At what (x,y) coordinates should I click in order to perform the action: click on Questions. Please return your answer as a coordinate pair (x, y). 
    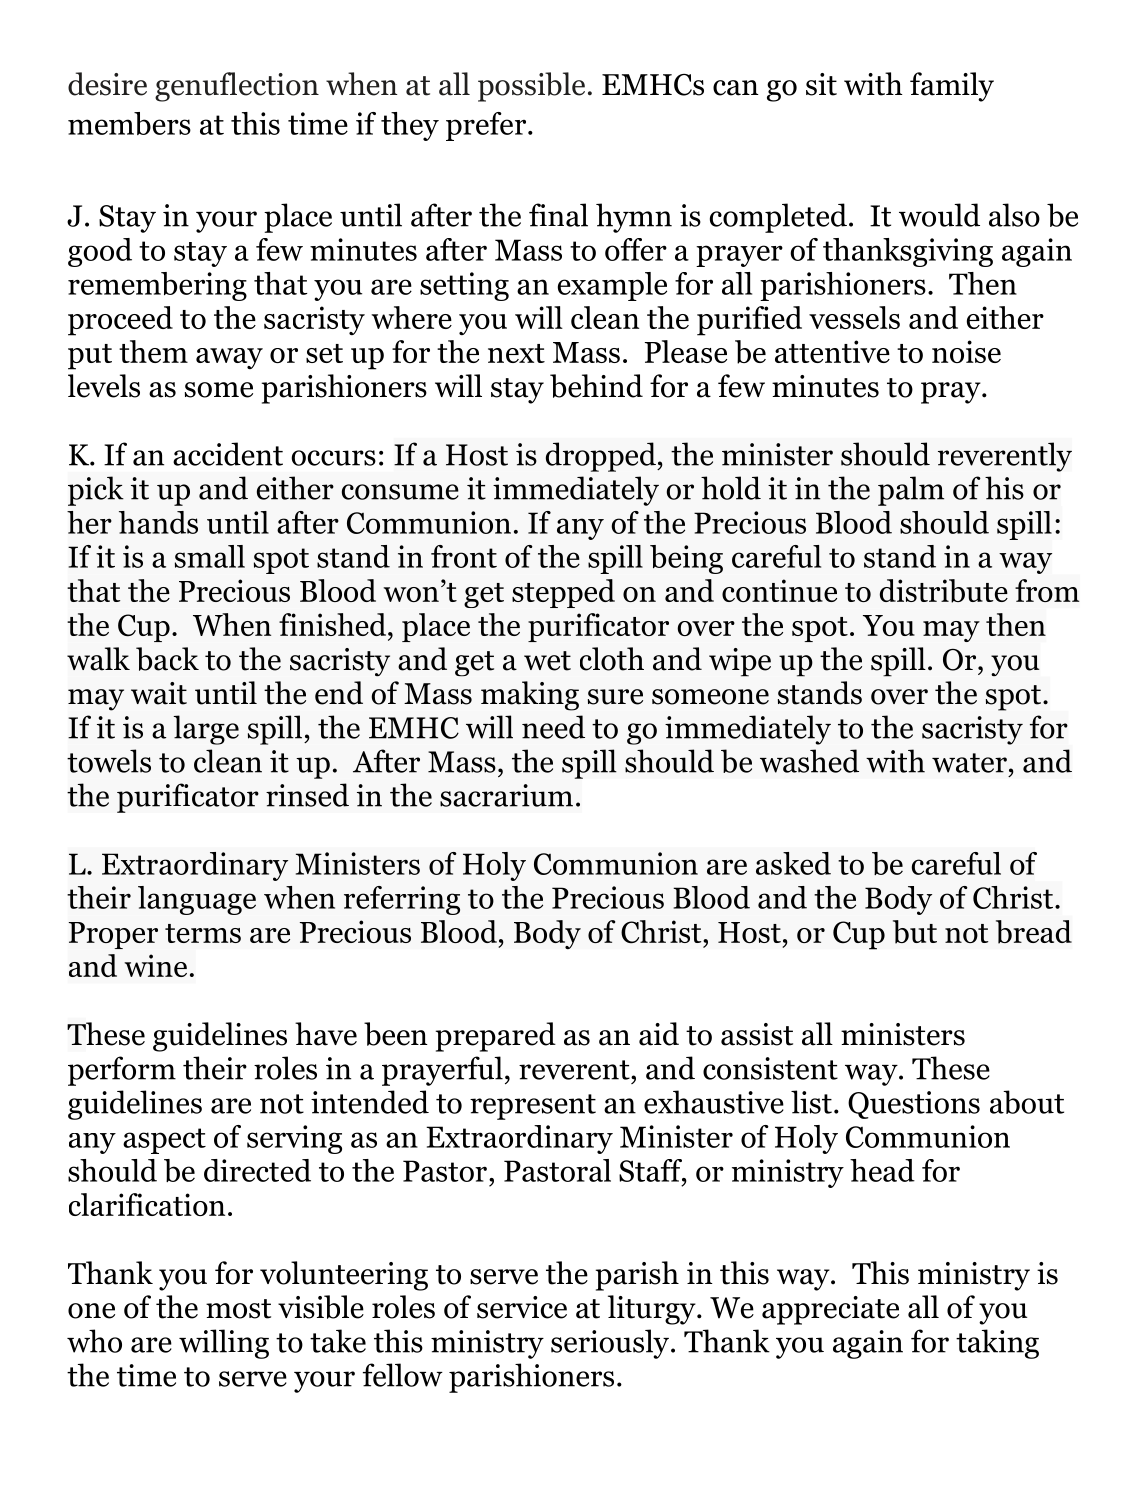
    Looking at the image, I should click on (914, 1105).
